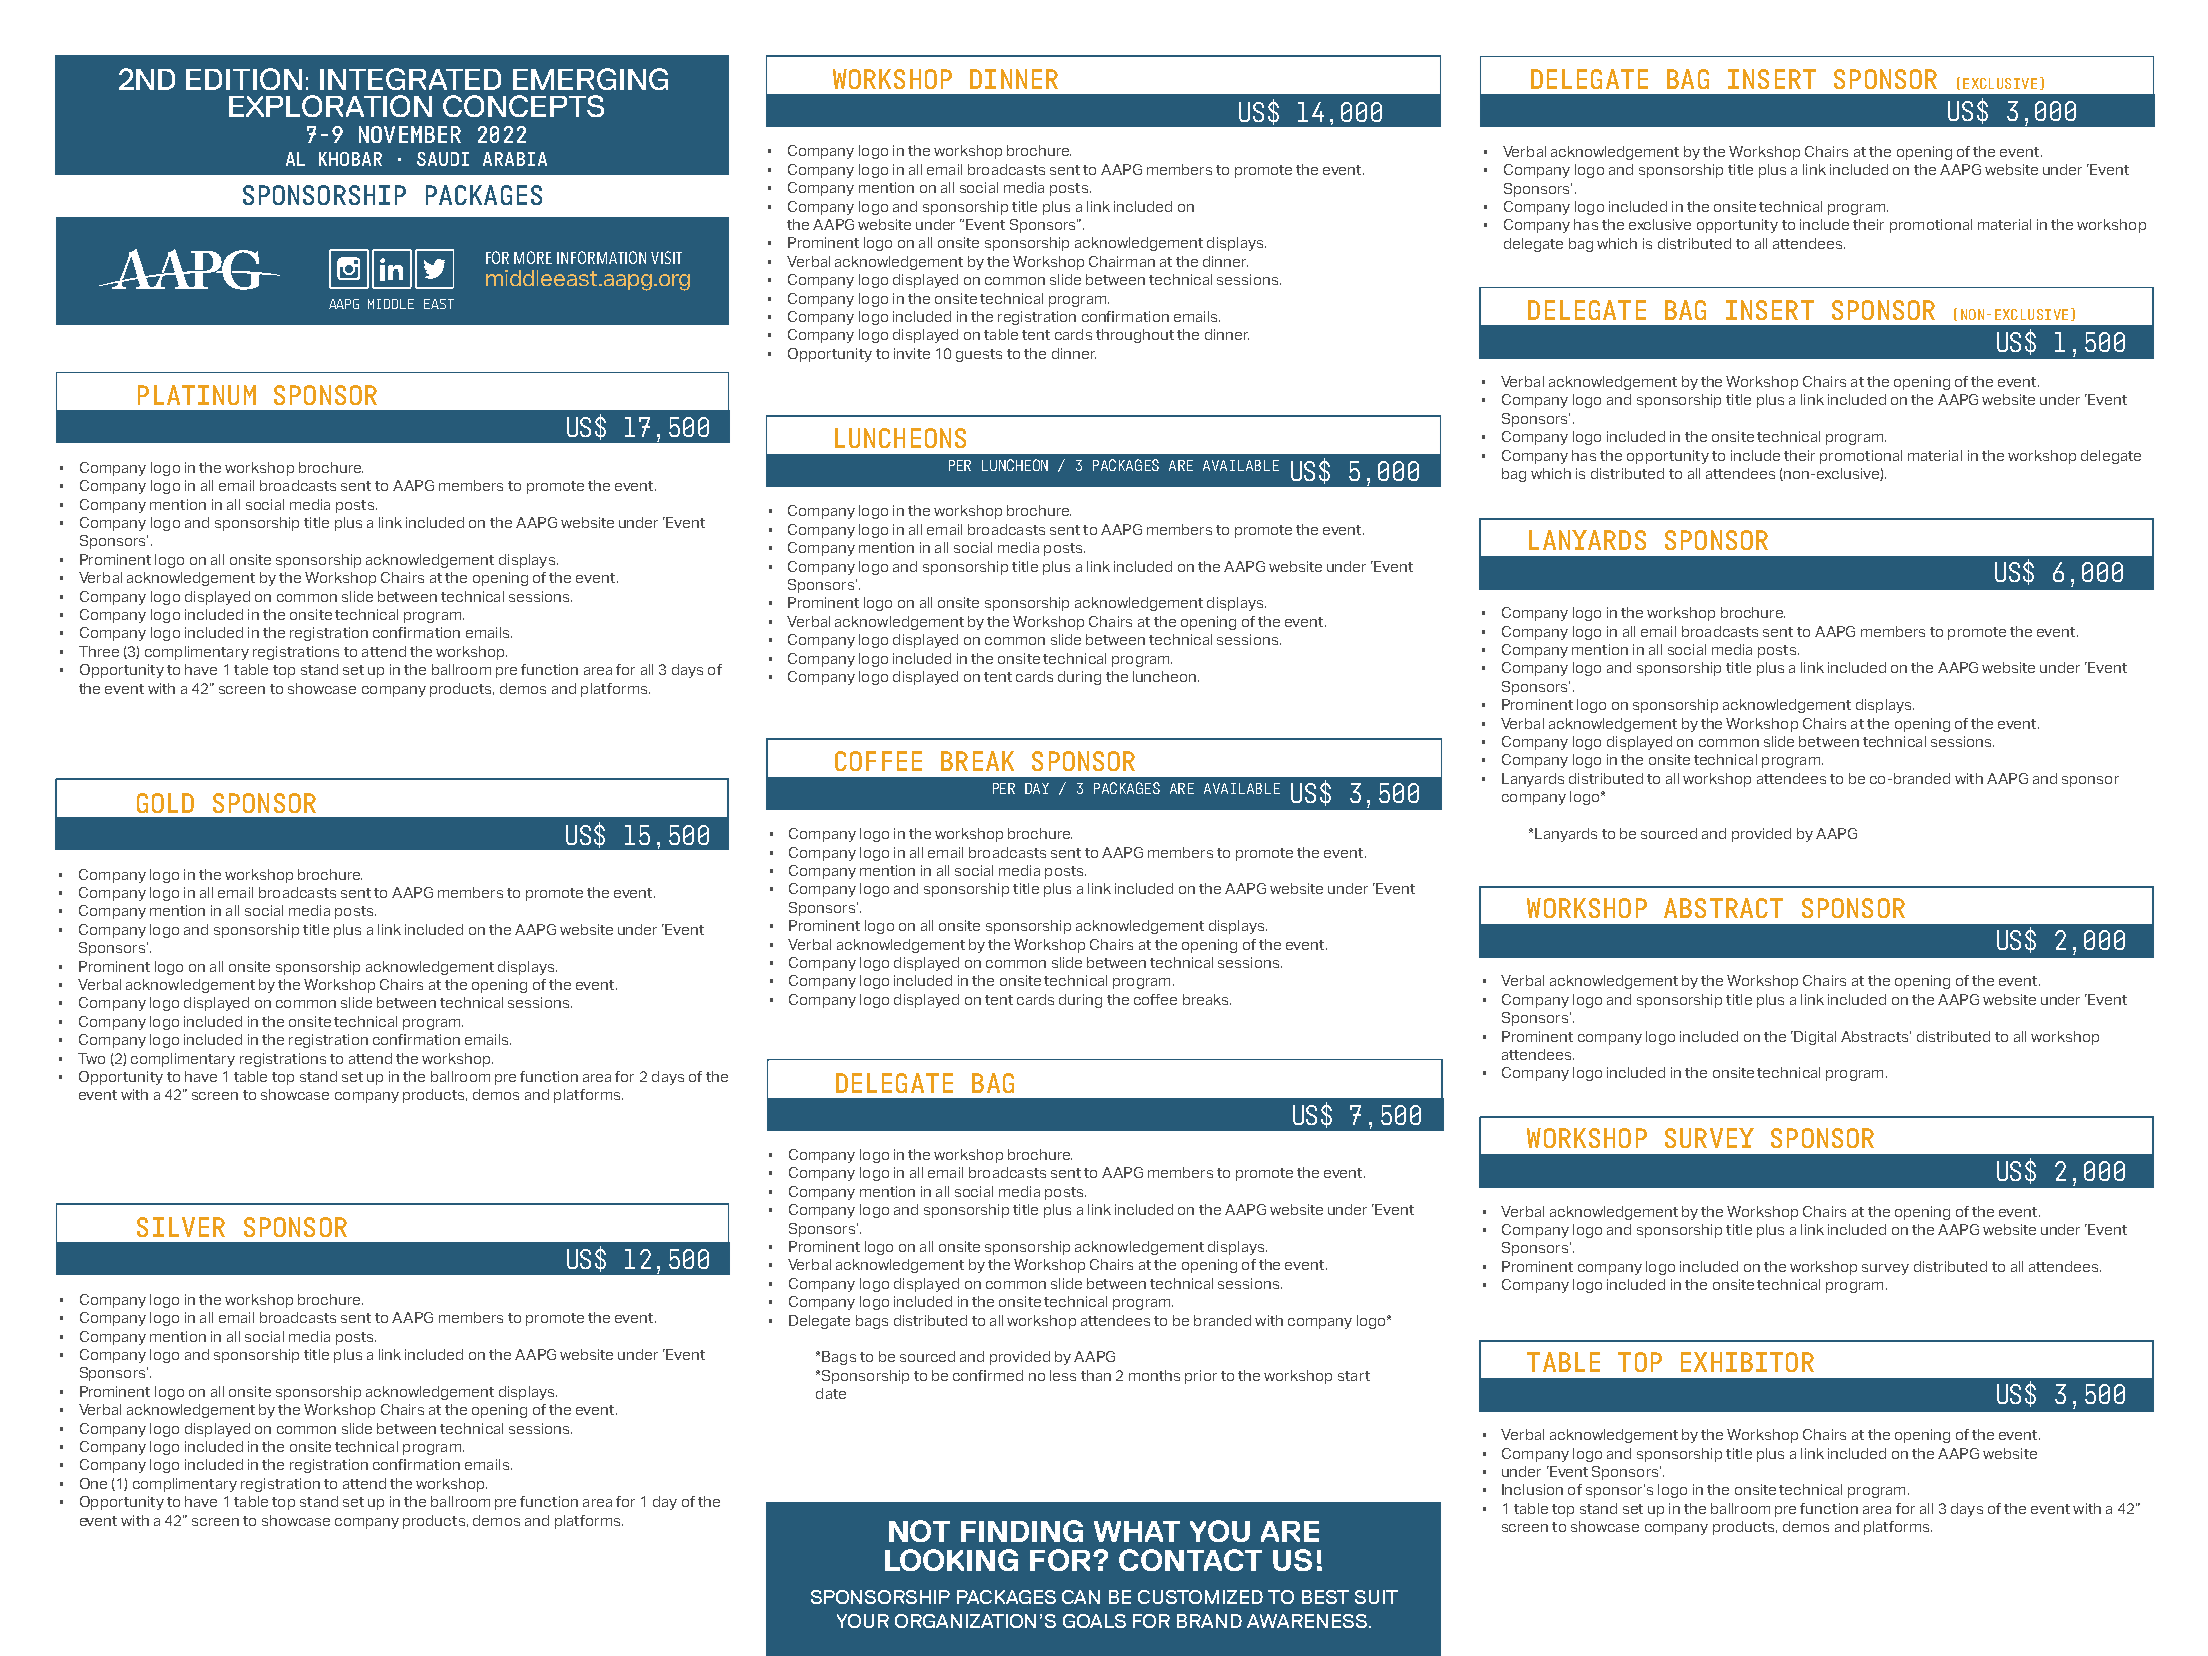 This page has height=1656, width=2208. I want to click on GOLD, so click(165, 803).
